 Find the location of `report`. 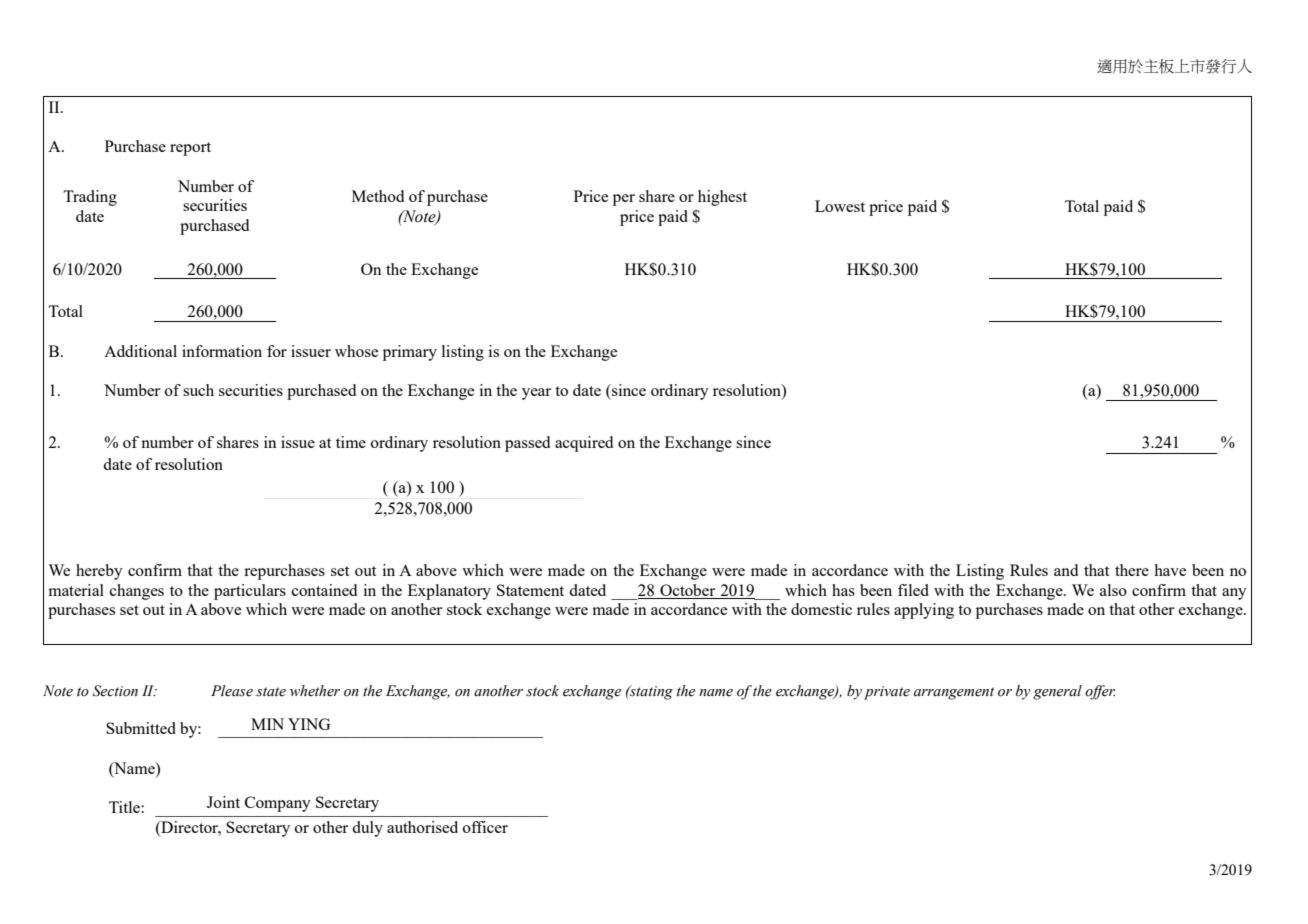

report is located at coordinates (190, 149).
